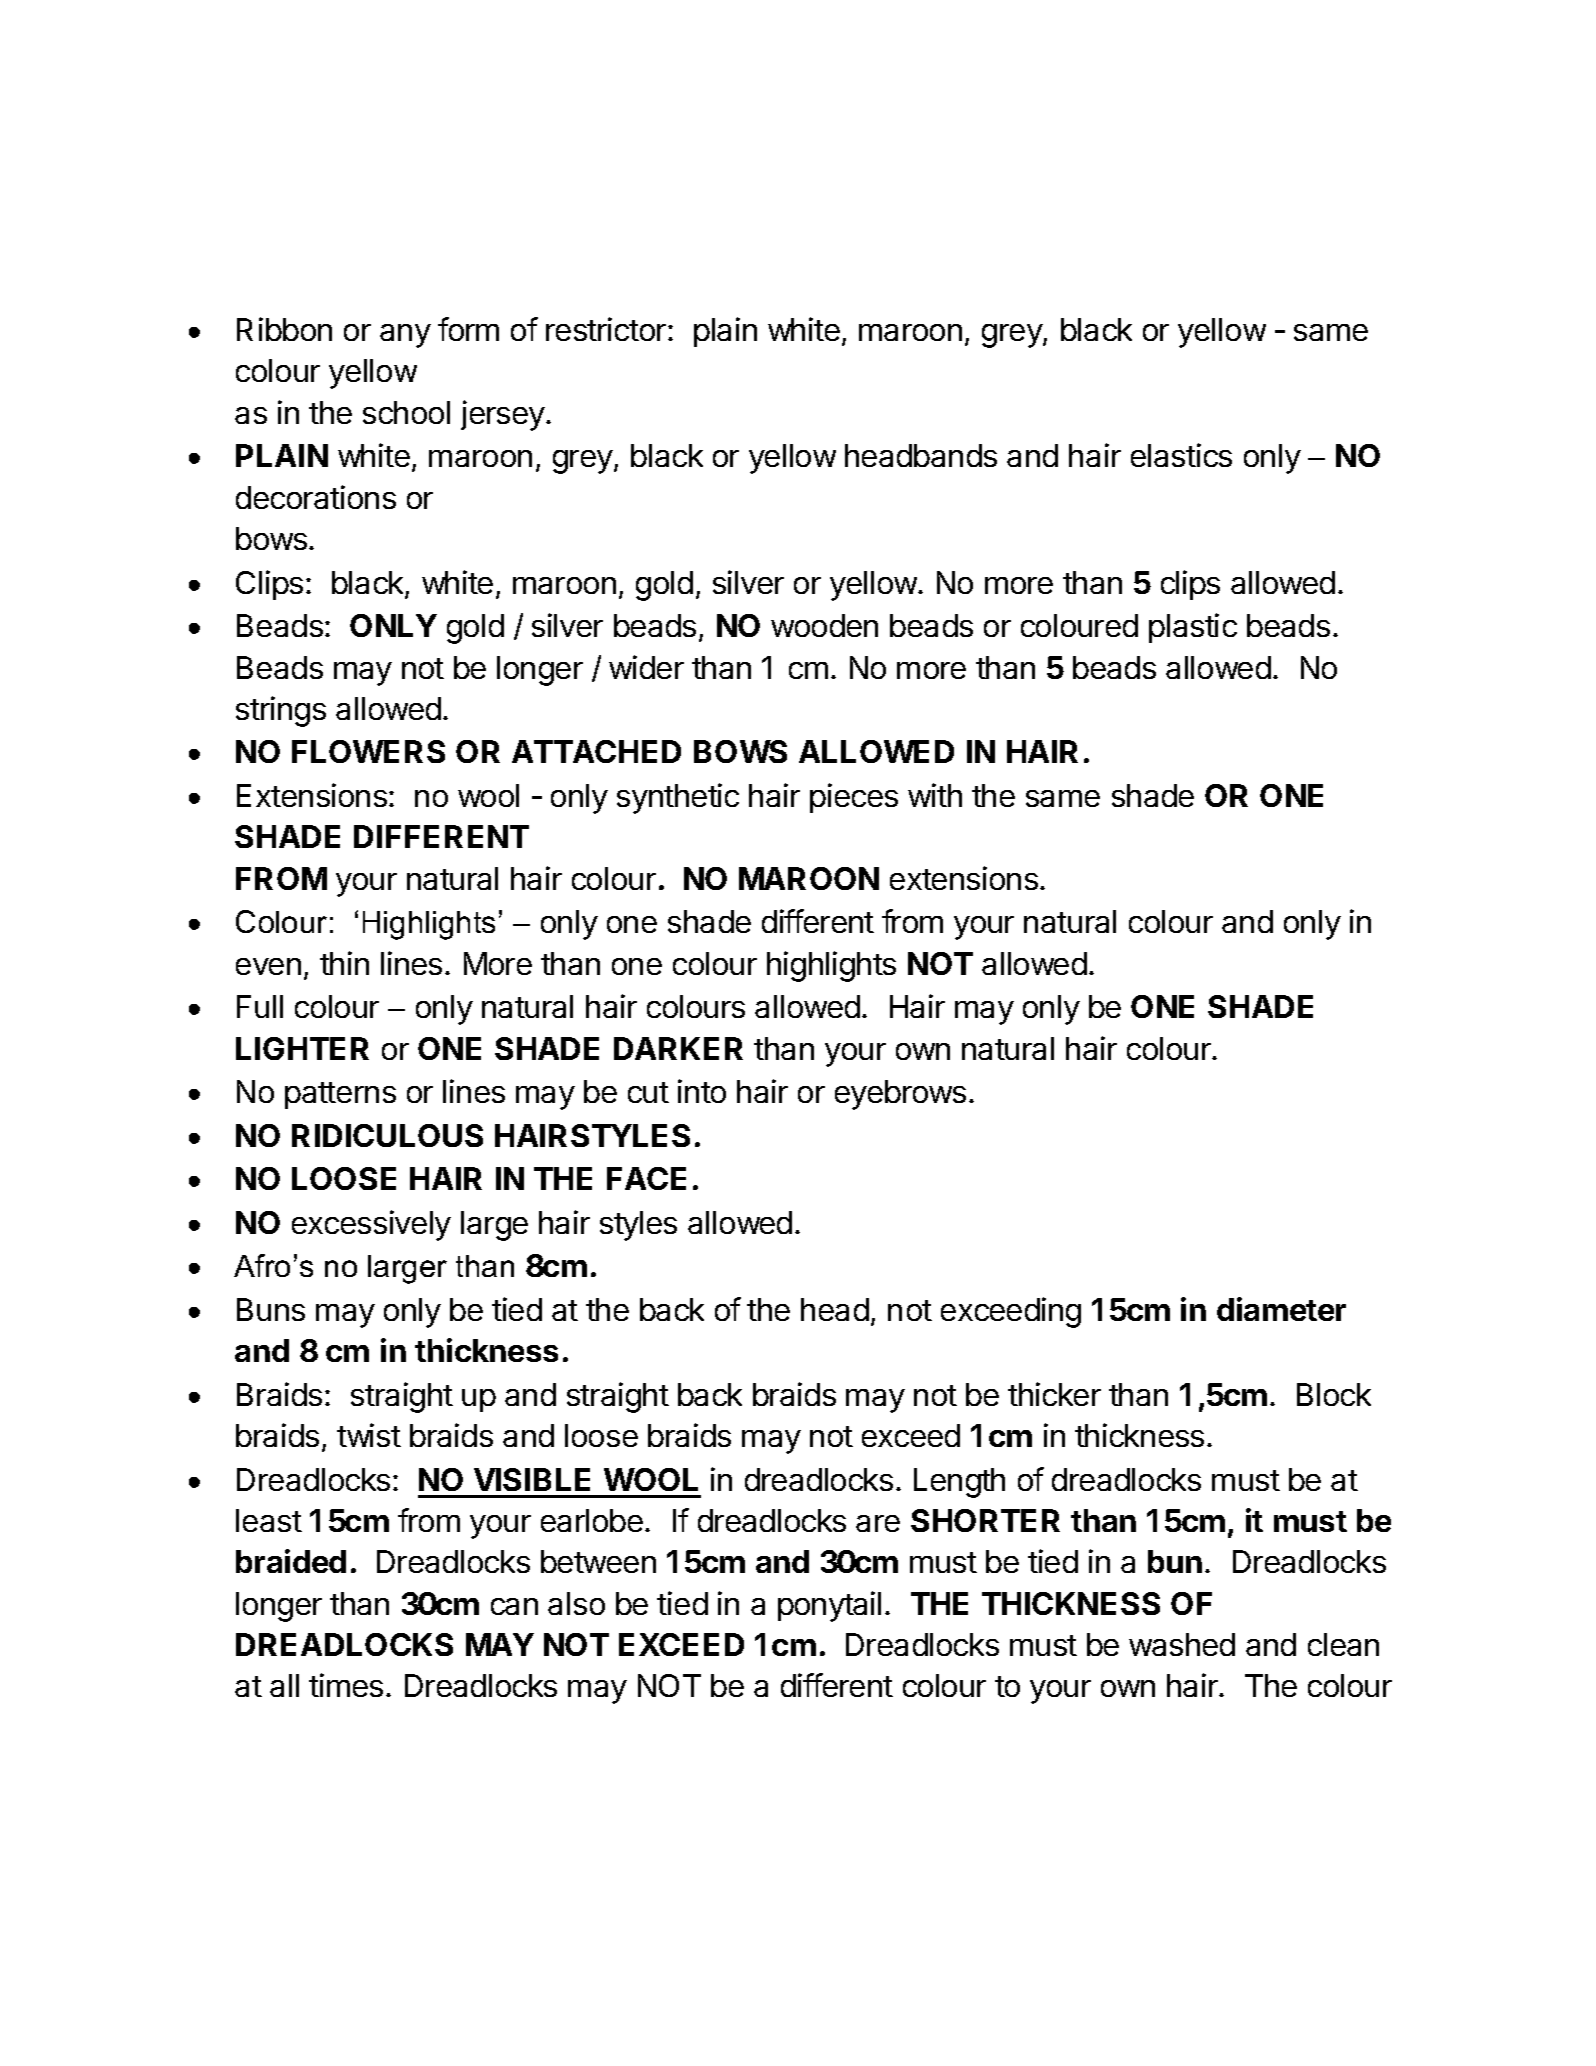 The height and width of the document is (2066, 1596). Describe the element at coordinates (824, 625) in the document. I see `wooden` at that location.
